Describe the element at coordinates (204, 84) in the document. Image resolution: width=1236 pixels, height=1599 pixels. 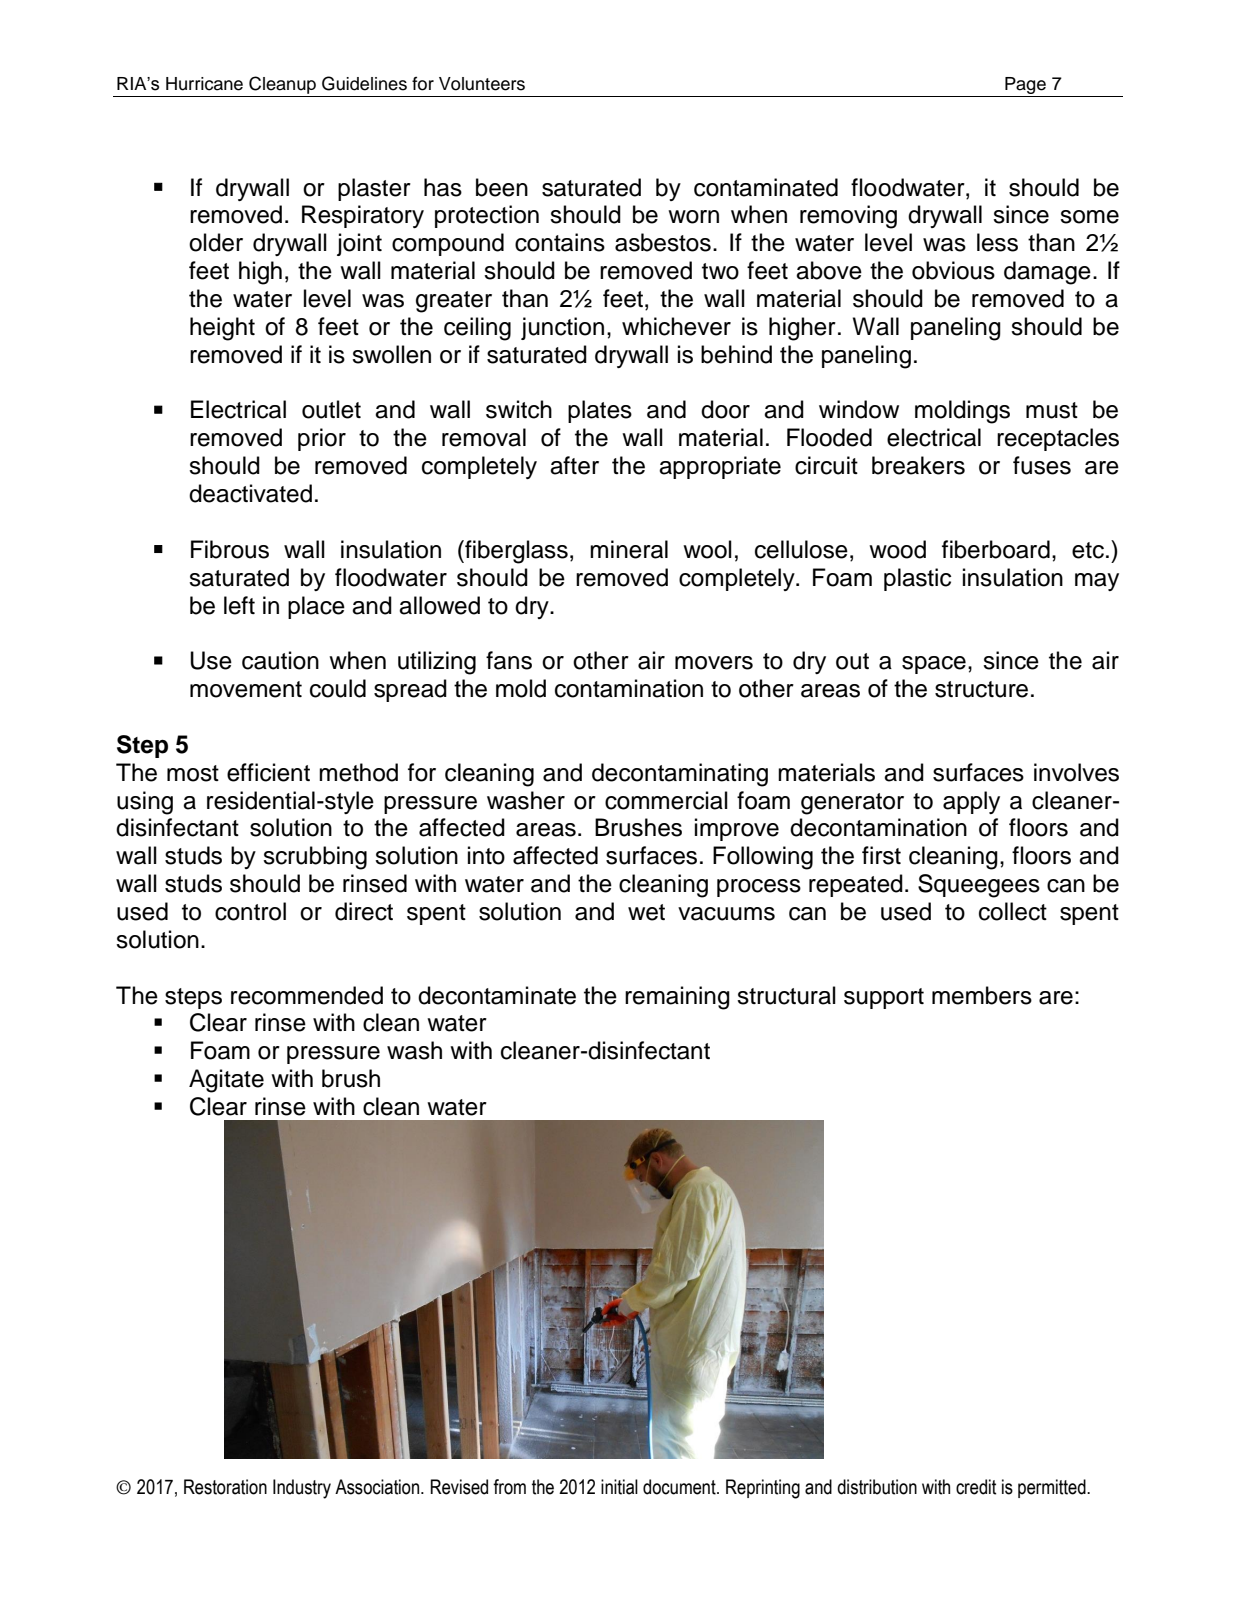
I see `Hurricane` at that location.
